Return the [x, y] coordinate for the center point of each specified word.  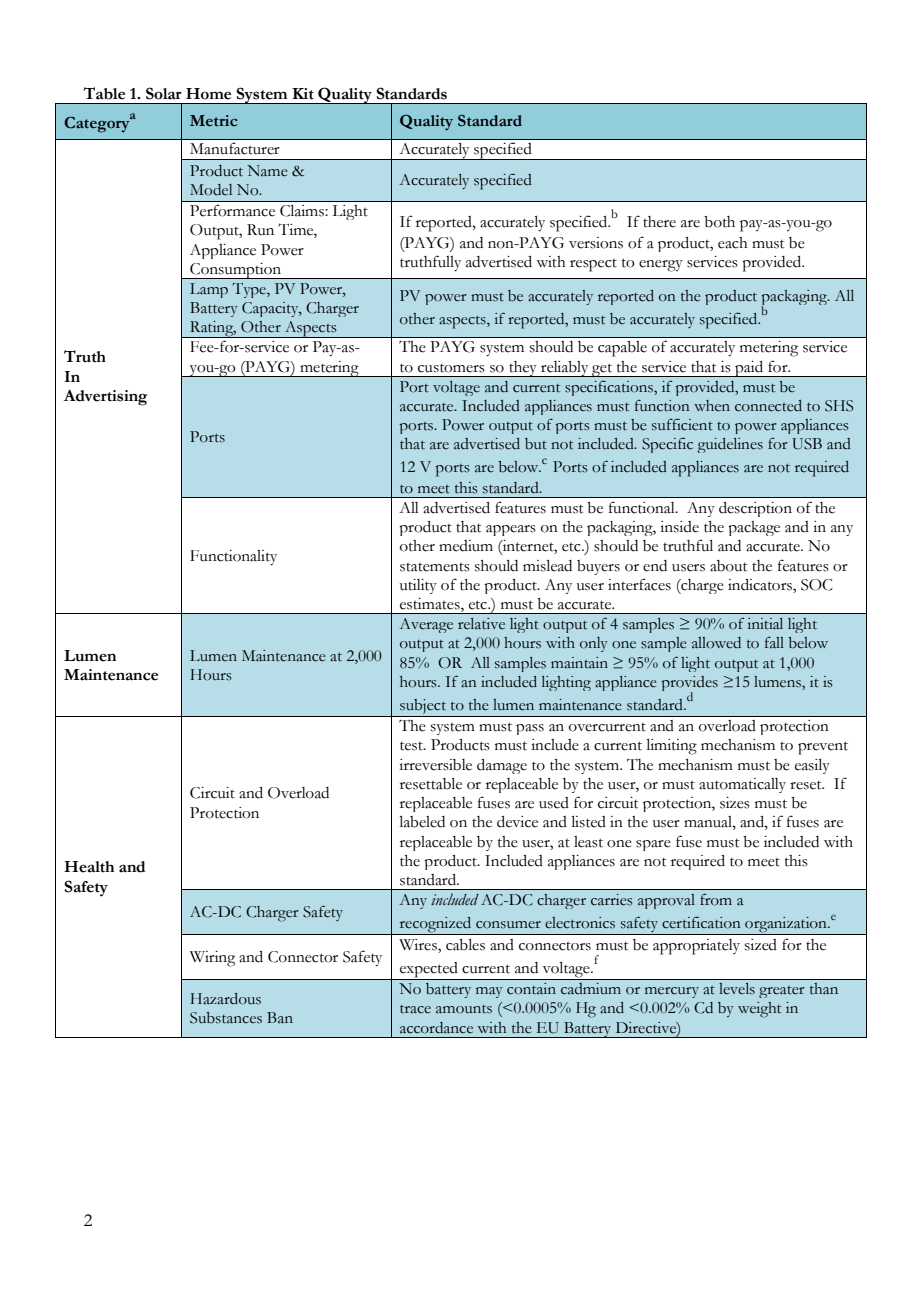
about [728, 566]
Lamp [209, 290]
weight [759, 1010]
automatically [742, 785]
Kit [303, 94]
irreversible [435, 765]
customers [451, 368]
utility [418, 586]
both [719, 222]
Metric [214, 121]
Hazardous [225, 999]
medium [466, 546]
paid [749, 369]
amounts [464, 1009]
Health [89, 867]
